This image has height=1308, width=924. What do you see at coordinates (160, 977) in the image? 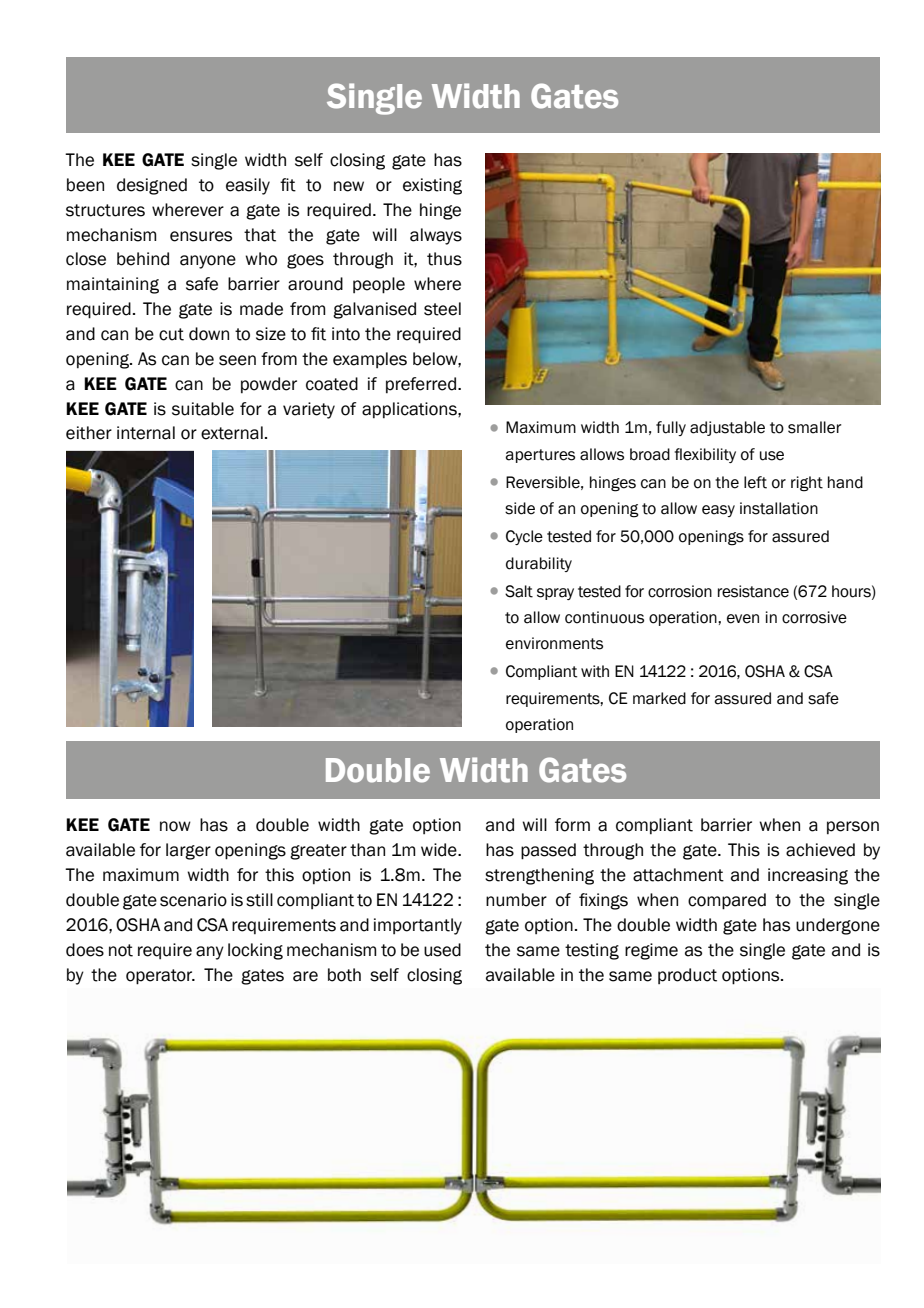
I see `operator` at bounding box center [160, 977].
